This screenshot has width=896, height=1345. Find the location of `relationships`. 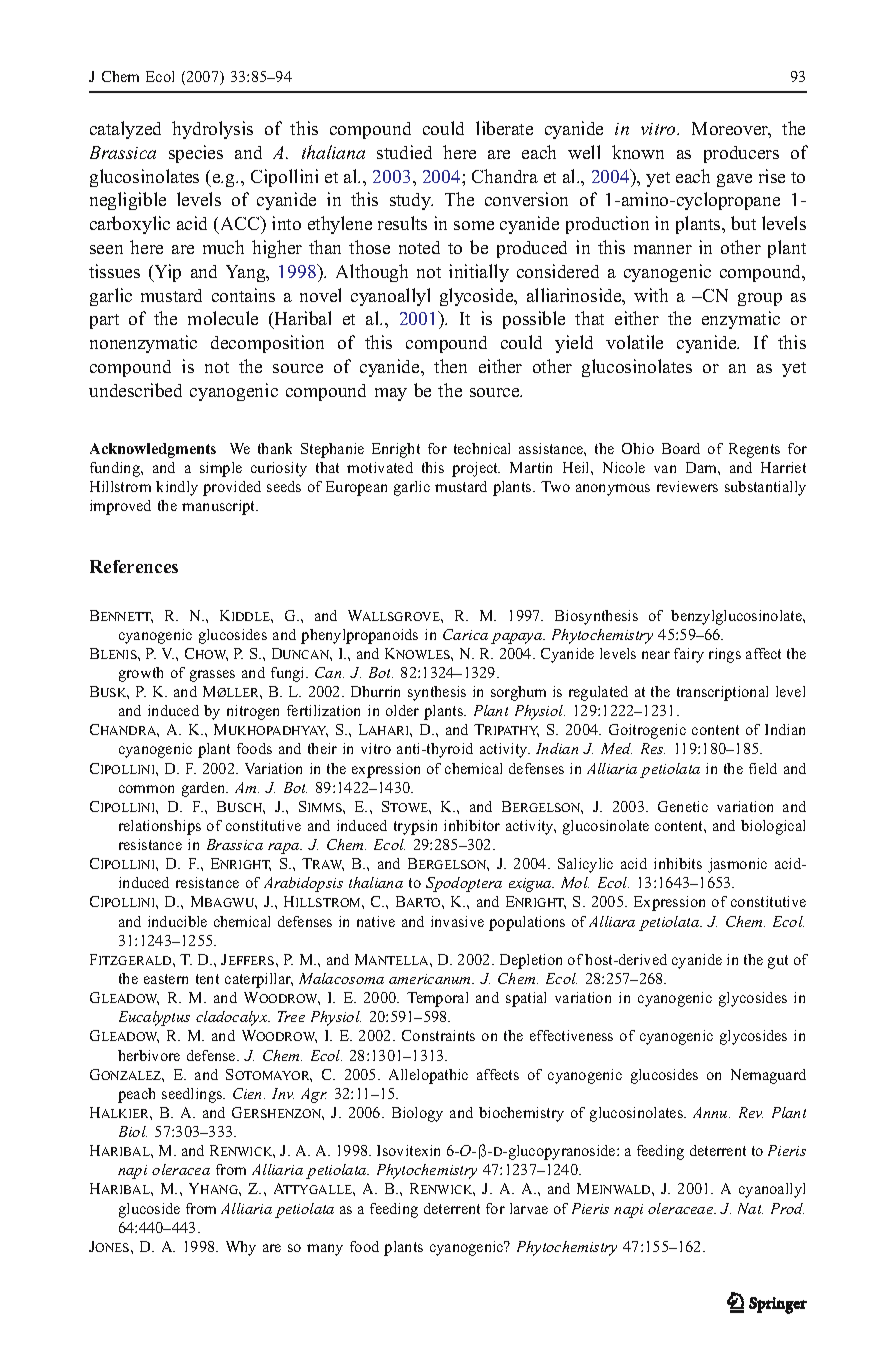

relationships is located at coordinates (160, 827).
